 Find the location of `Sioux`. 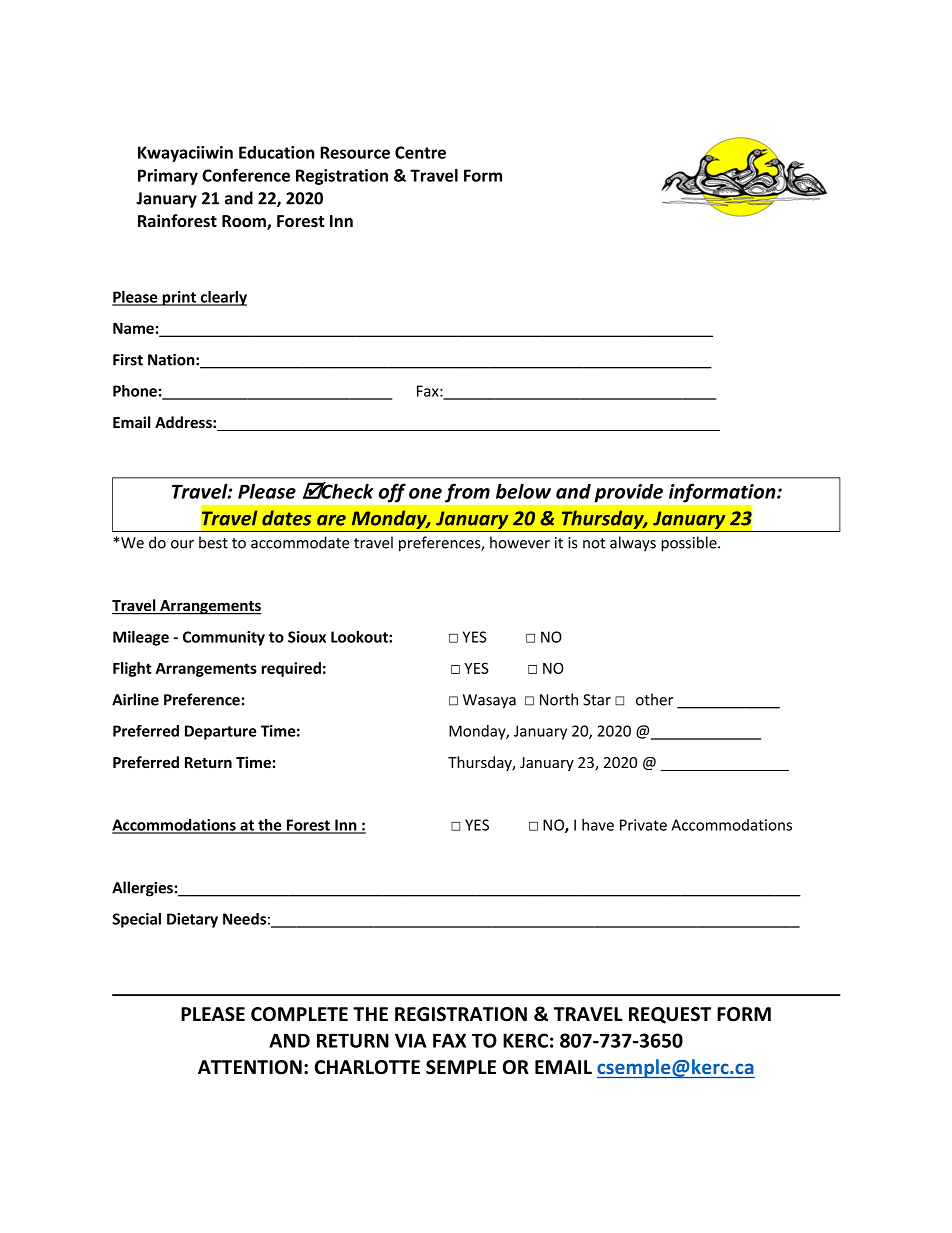

Sioux is located at coordinates (307, 637).
